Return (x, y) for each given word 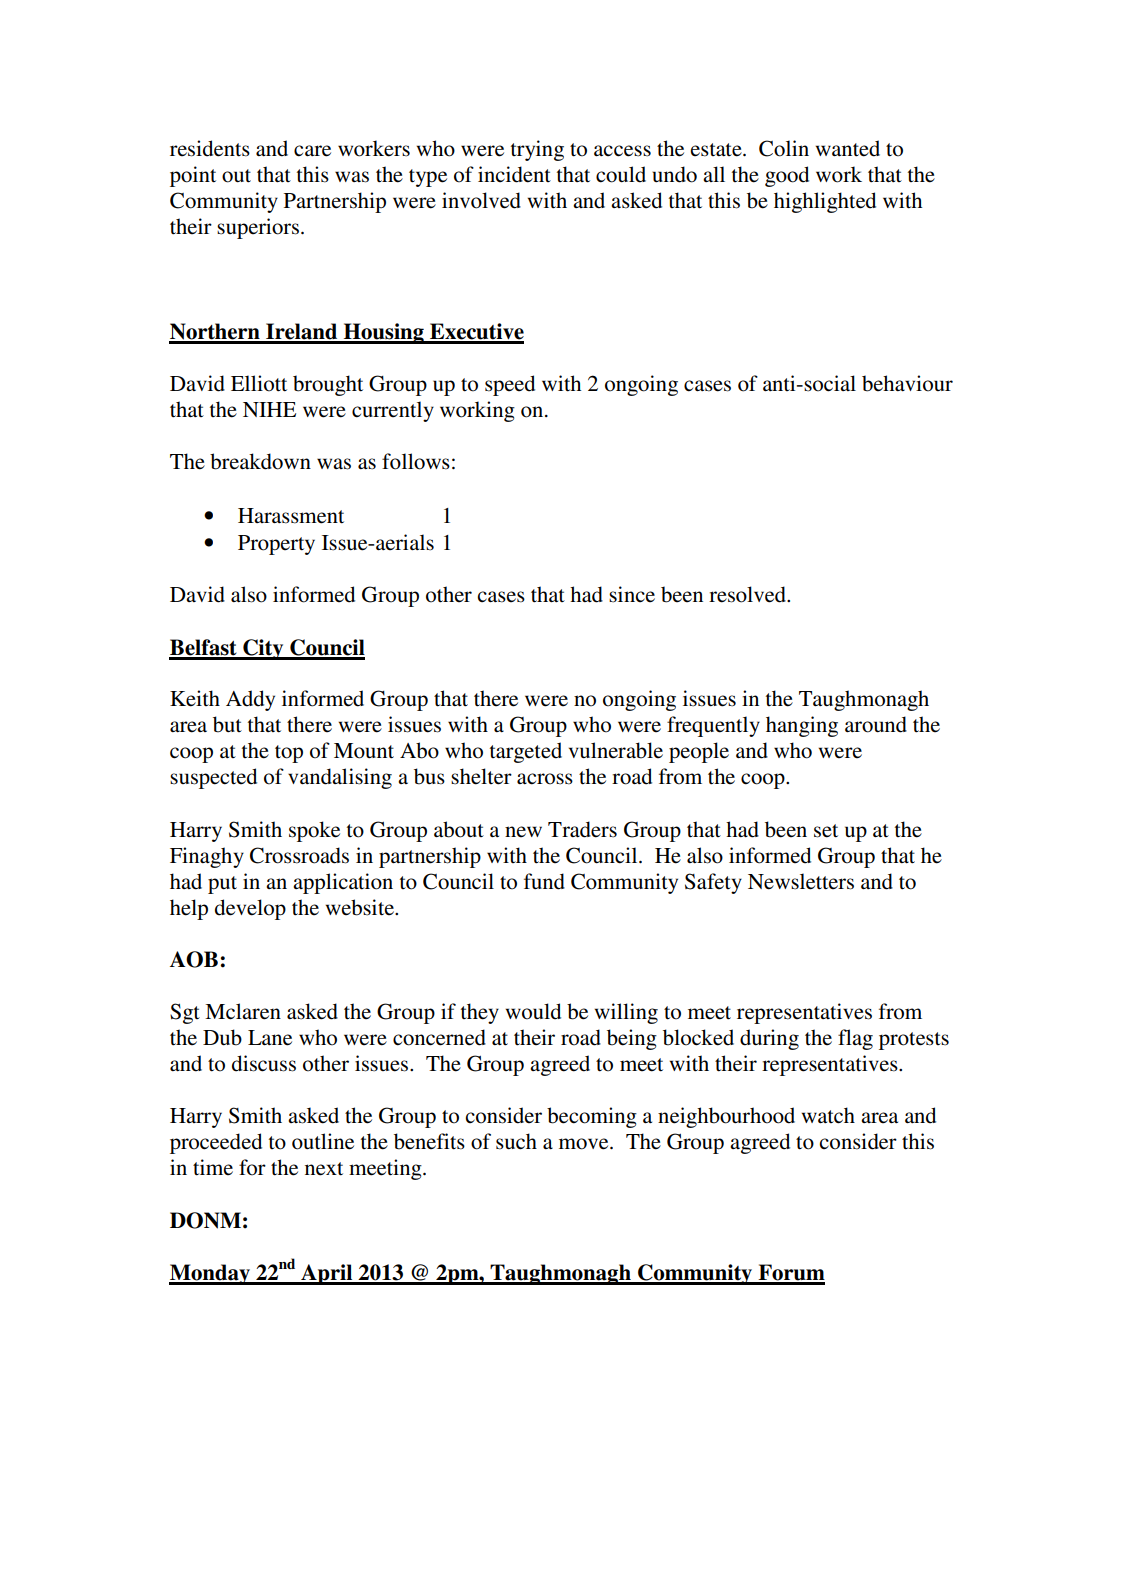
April (327, 1274)
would (533, 1011)
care (312, 151)
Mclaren (243, 1011)
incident (514, 174)
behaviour (907, 383)
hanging (802, 726)
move (585, 1144)
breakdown (260, 461)
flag (855, 1039)
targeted (526, 752)
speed (510, 385)
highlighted (825, 202)
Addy (250, 700)
